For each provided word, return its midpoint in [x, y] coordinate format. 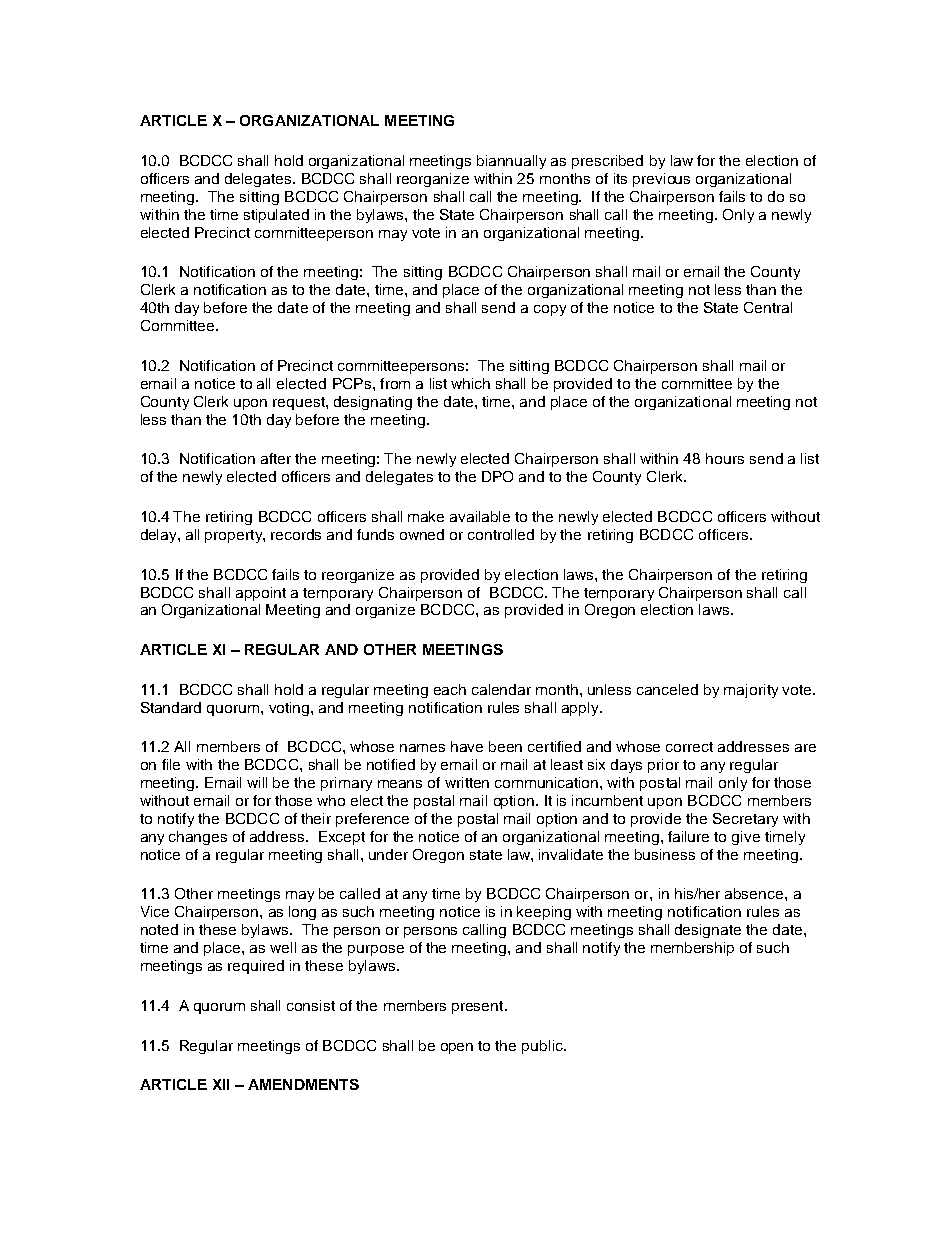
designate [708, 931]
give [746, 838]
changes [198, 838]
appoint [261, 594]
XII [221, 1084]
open [457, 1048]
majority [751, 691]
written [467, 782]
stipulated [276, 216]
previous [661, 180]
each [450, 689]
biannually [511, 162]
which [470, 383]
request [300, 403]
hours [725, 458]
